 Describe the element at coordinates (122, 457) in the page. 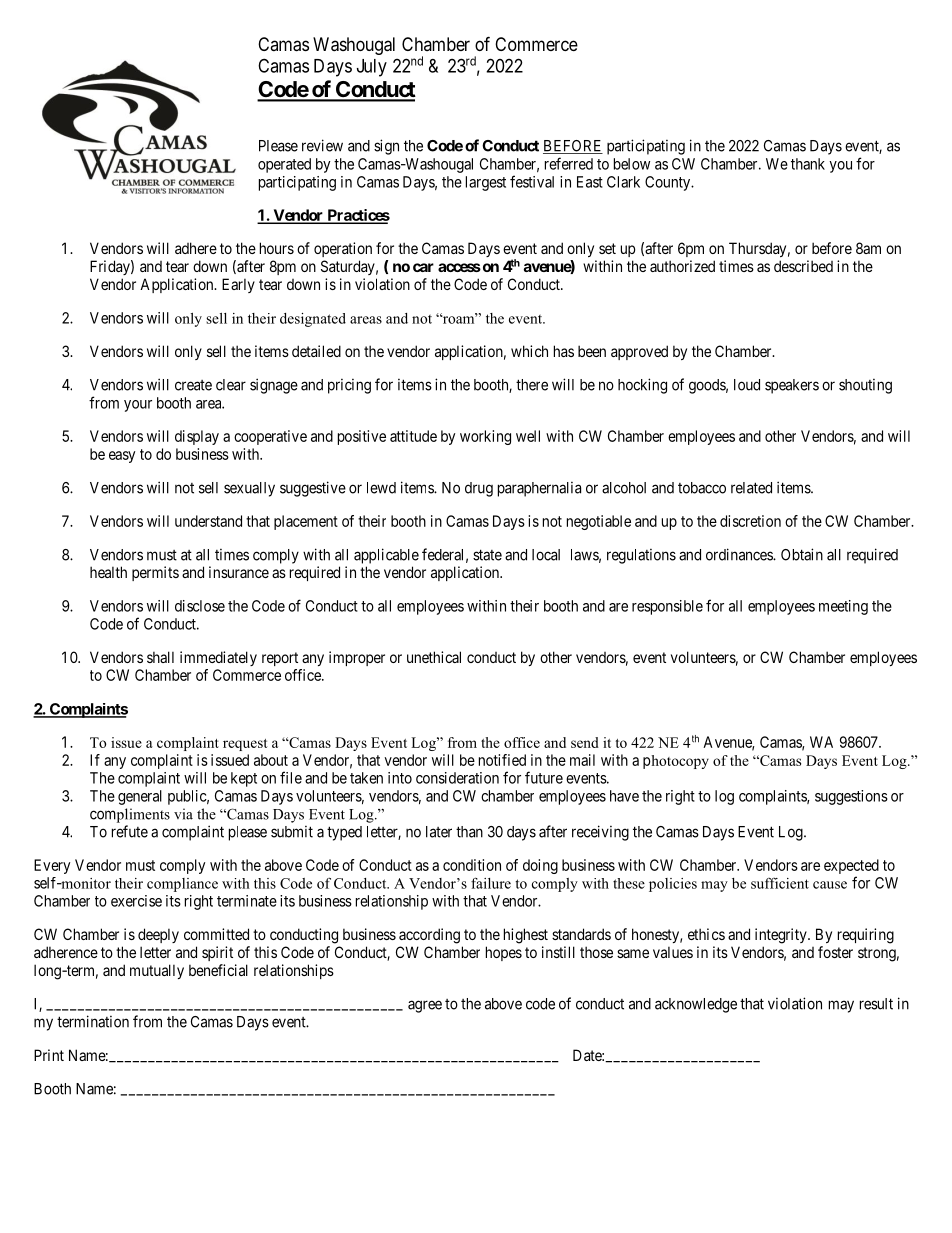

I see `easy` at that location.
